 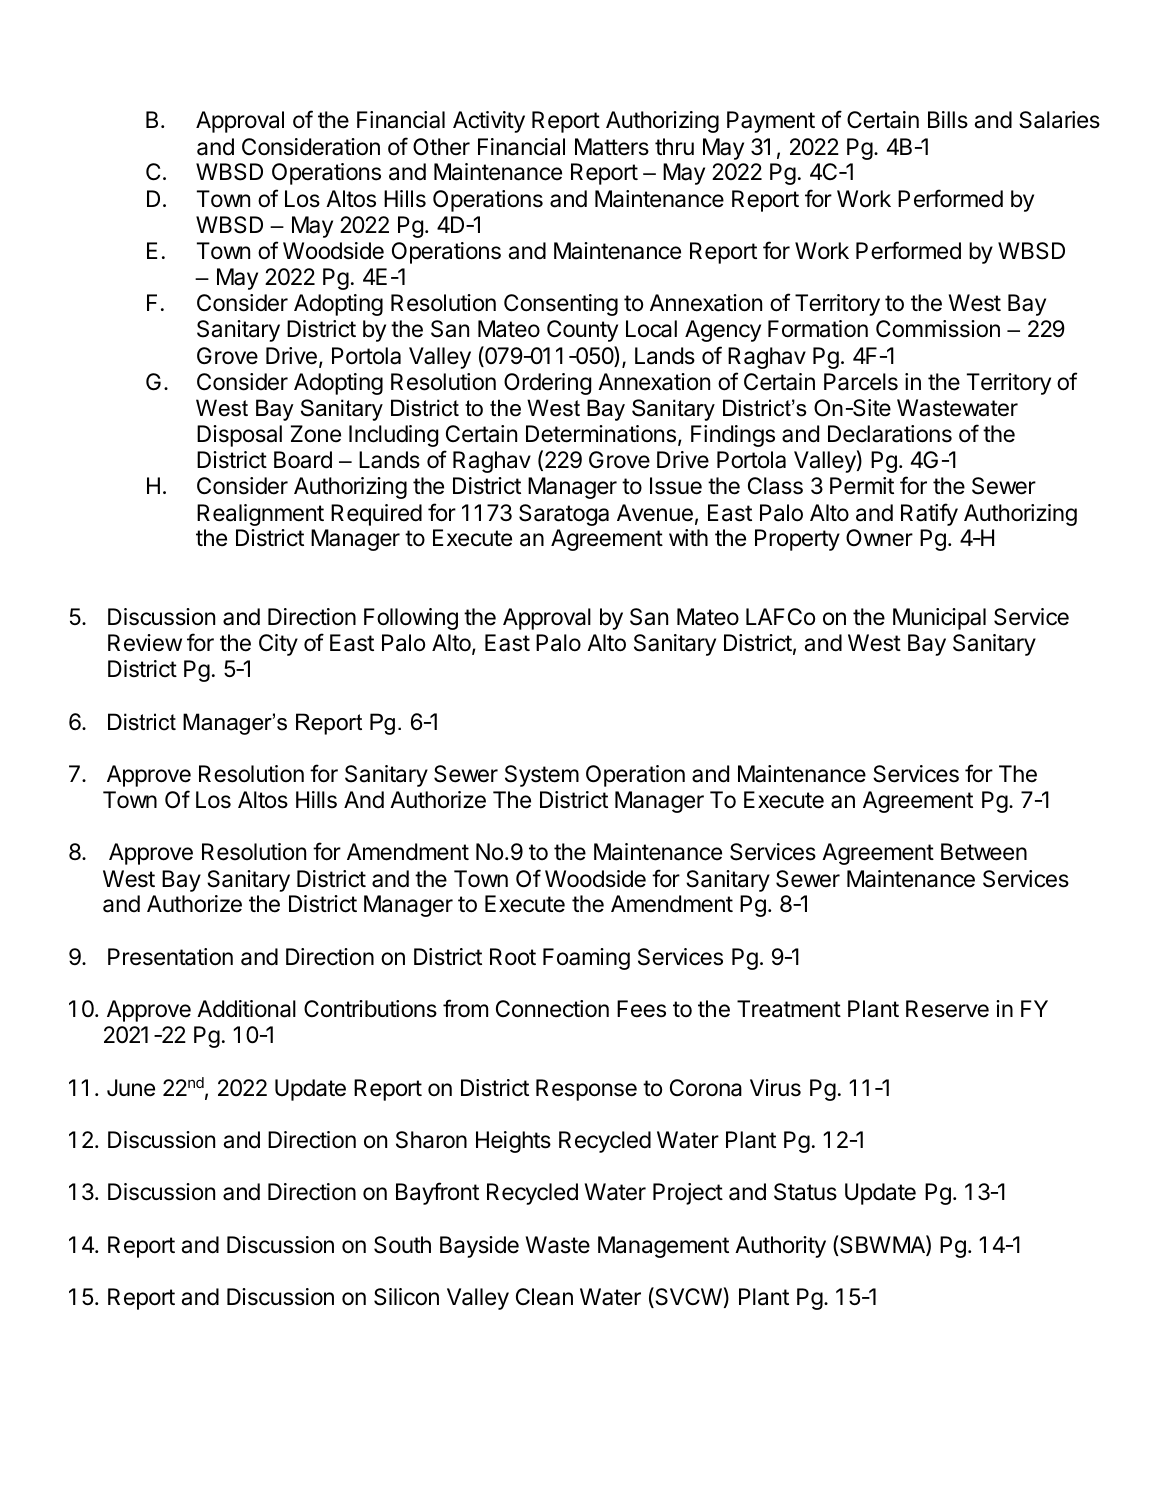 What do you see at coordinates (939, 619) in the document?
I see `Municipal` at bounding box center [939, 619].
